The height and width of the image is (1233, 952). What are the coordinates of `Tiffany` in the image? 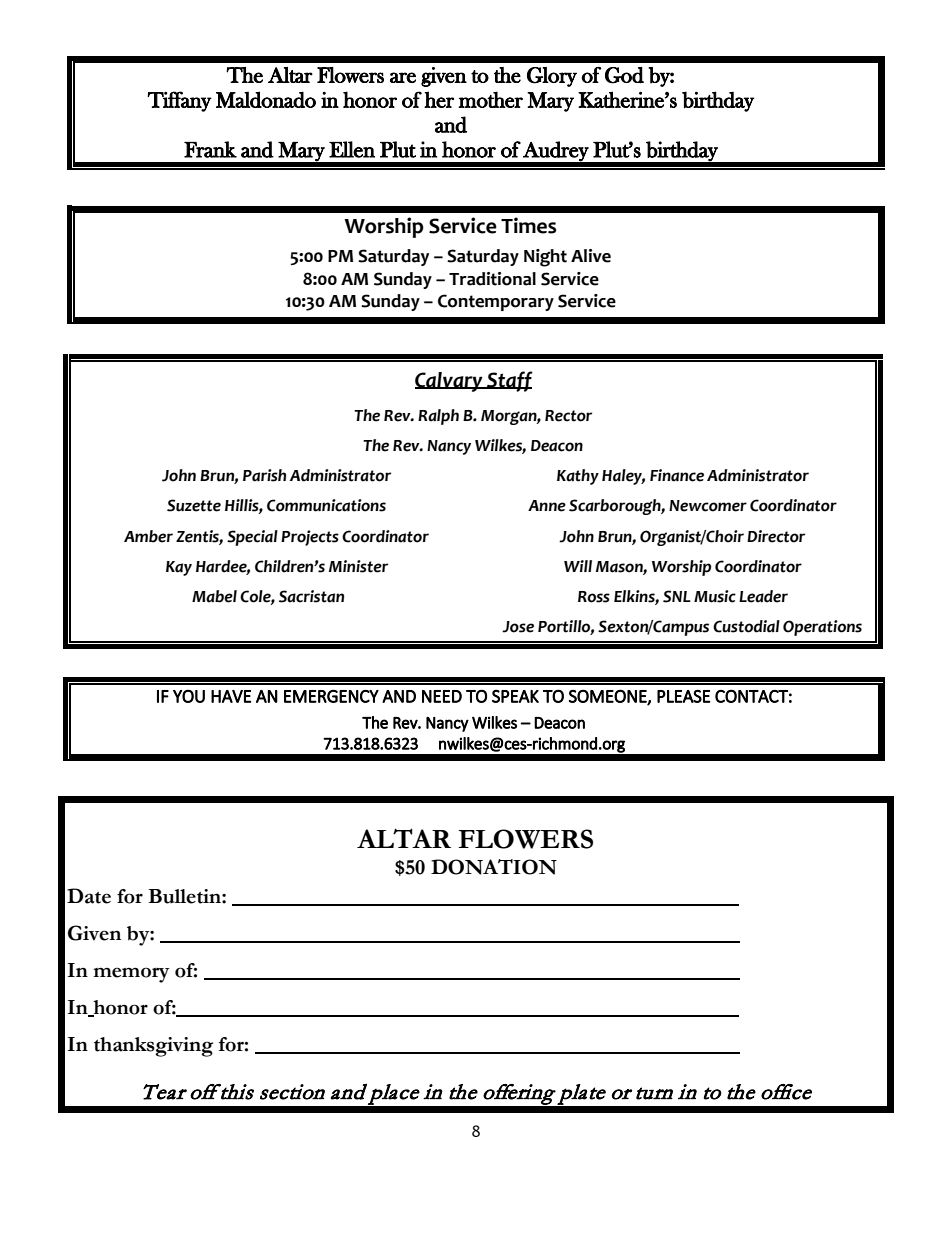 It's located at (179, 101).
